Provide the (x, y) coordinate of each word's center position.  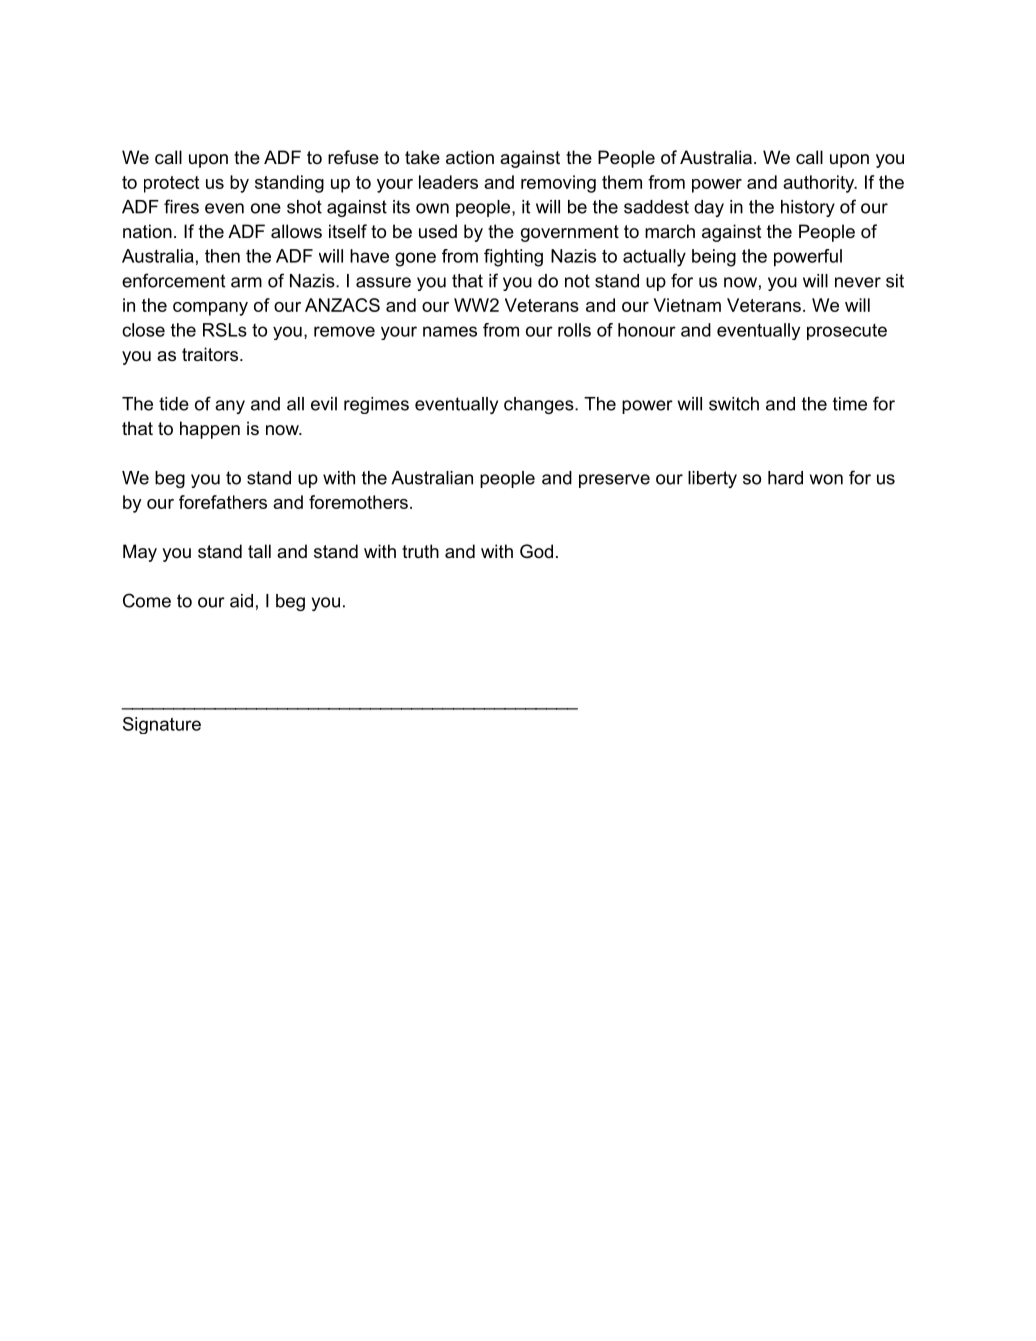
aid (241, 601)
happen (210, 430)
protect (171, 184)
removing (558, 184)
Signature (162, 725)
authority (820, 184)
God (536, 551)
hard (785, 478)
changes (540, 405)
